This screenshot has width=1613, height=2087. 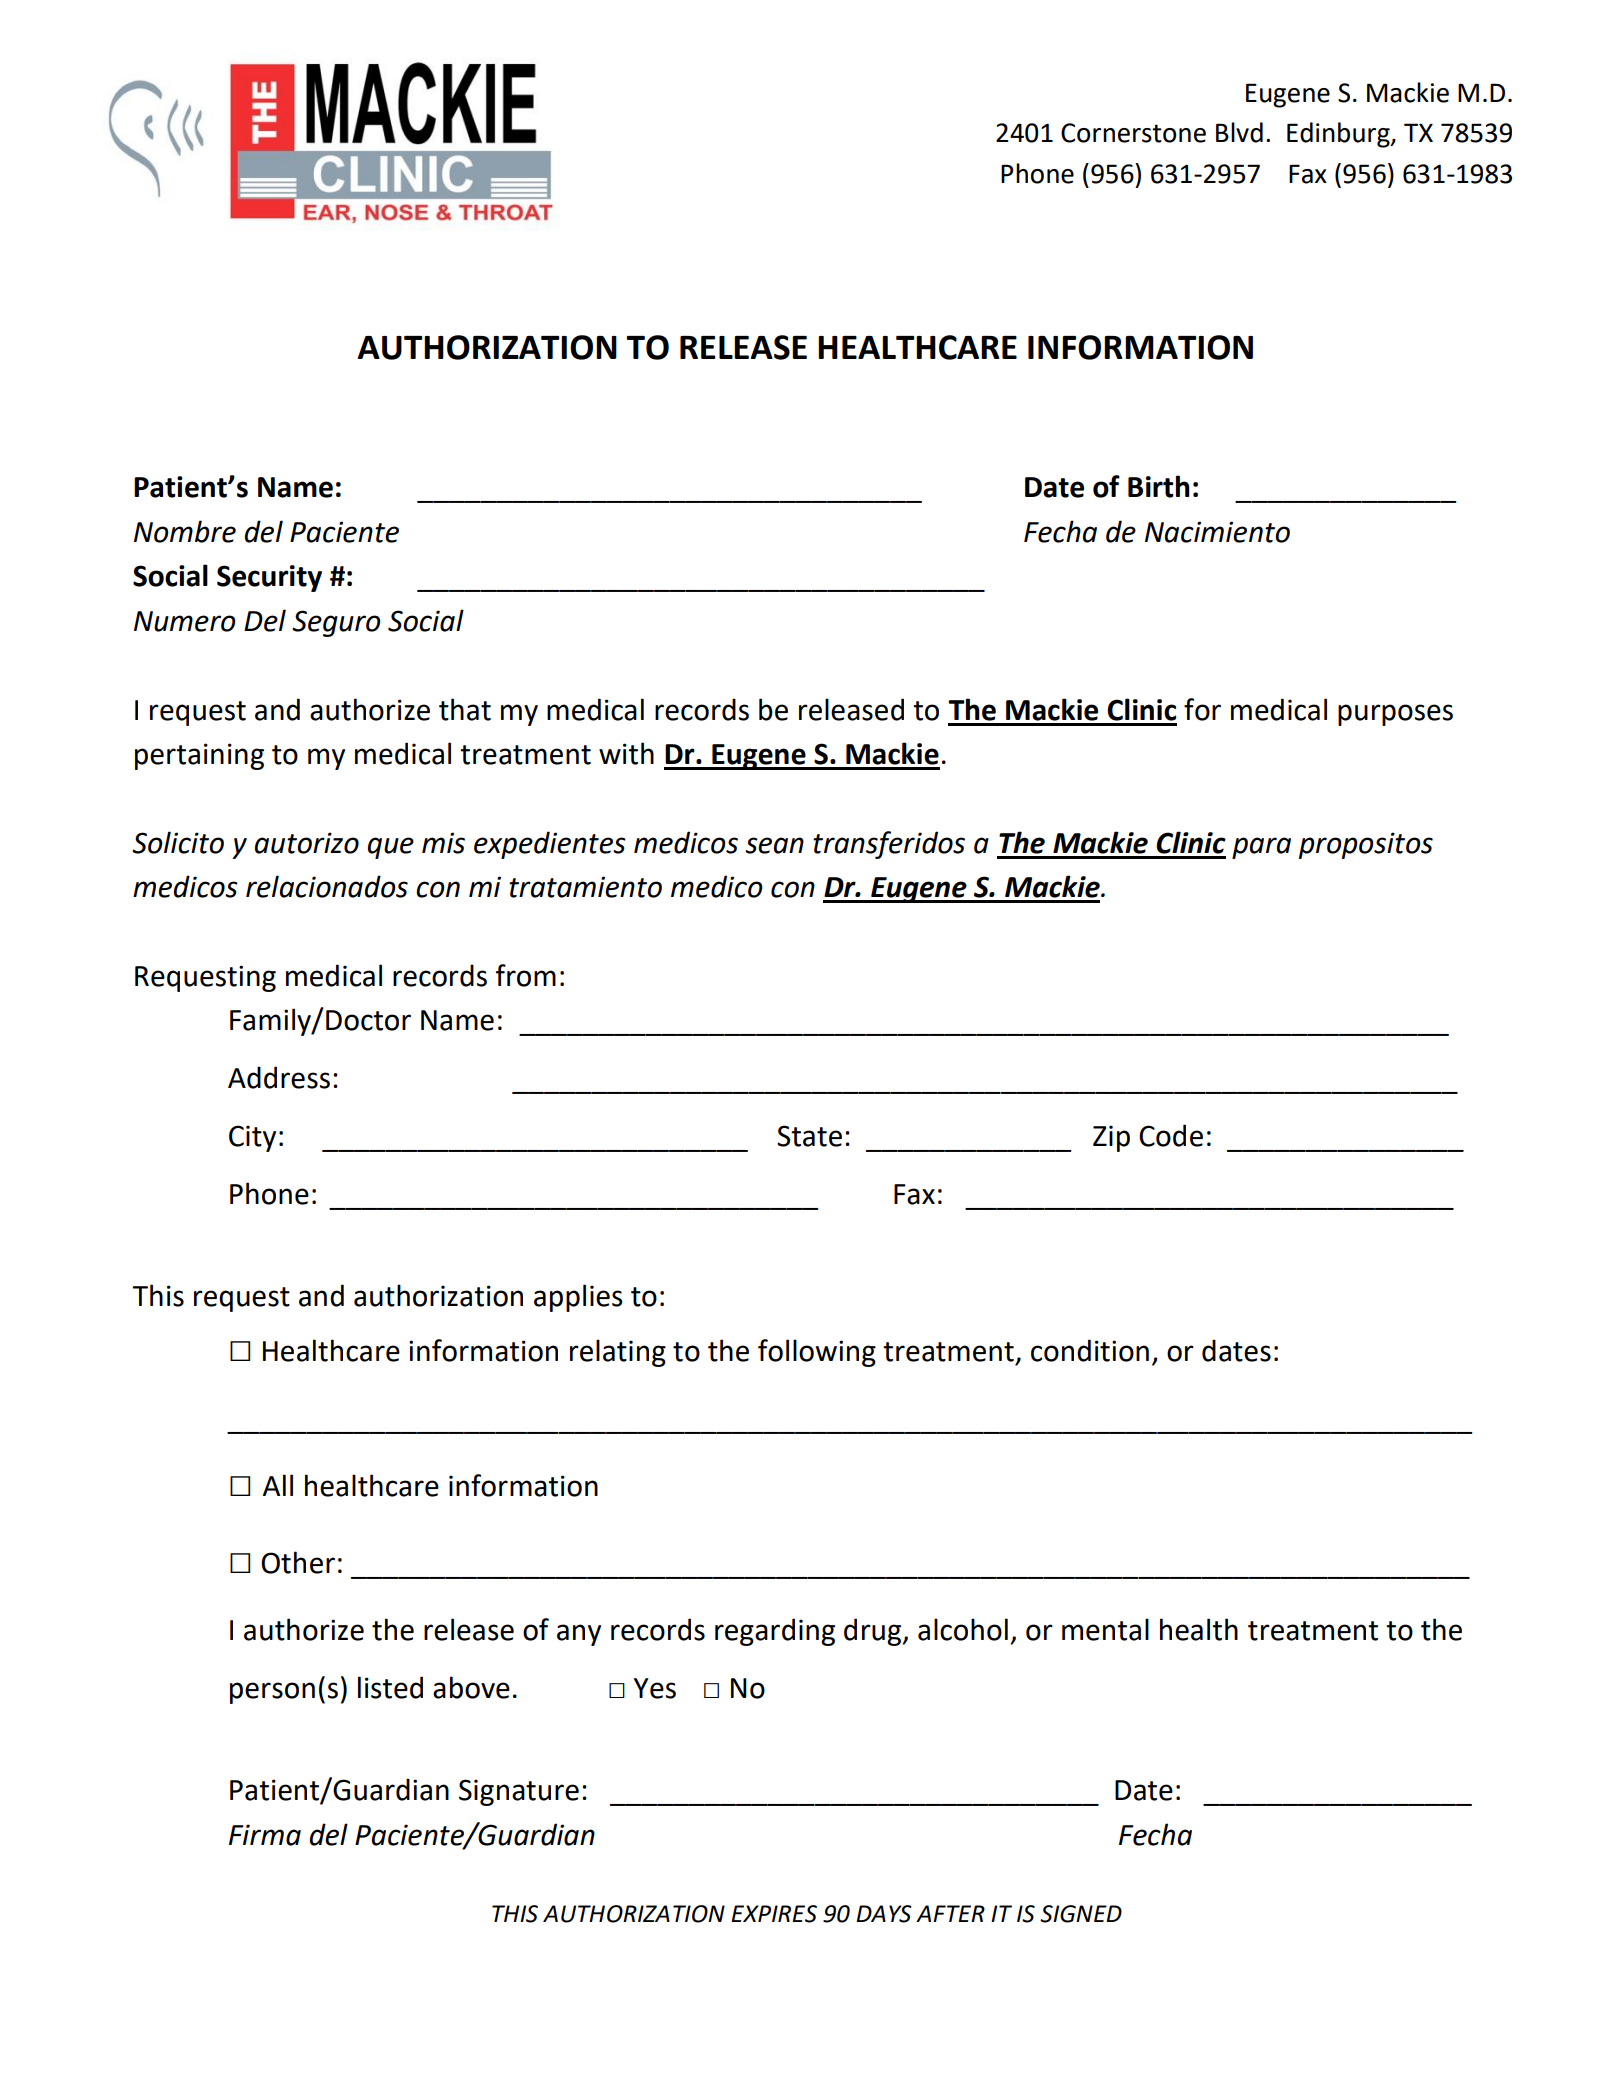 What do you see at coordinates (1133, 133) in the screenshot?
I see `Cornerstone` at bounding box center [1133, 133].
